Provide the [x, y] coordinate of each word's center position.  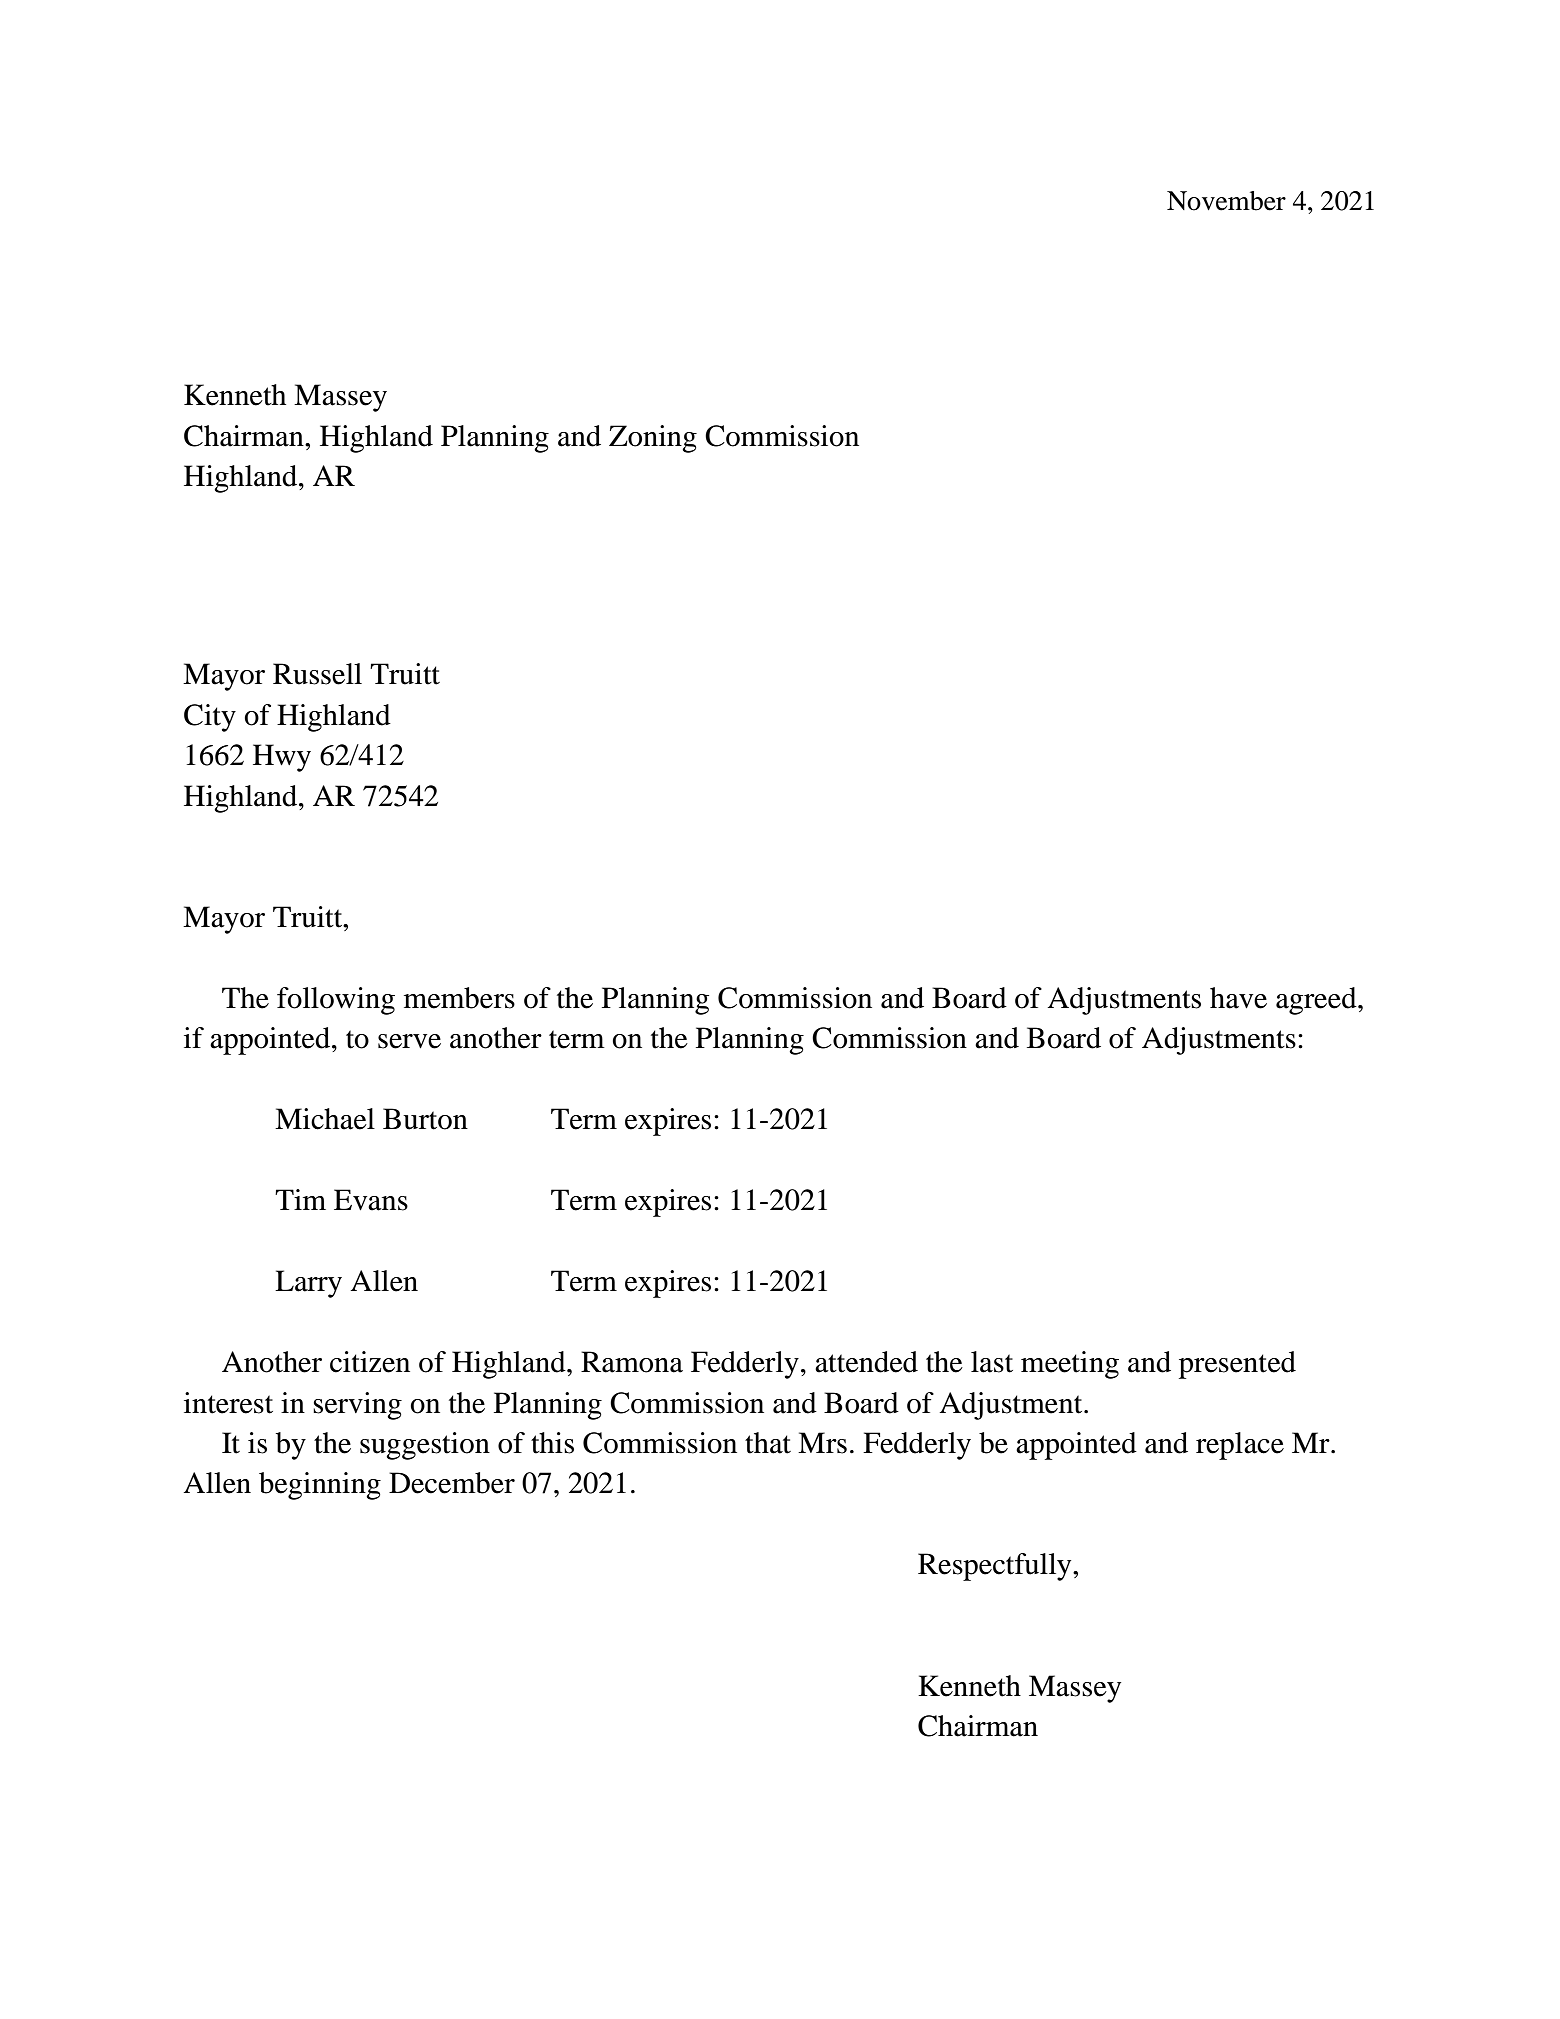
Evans [371, 1200]
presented [1237, 1365]
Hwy [282, 758]
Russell [317, 674]
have [1238, 998]
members [459, 998]
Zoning [653, 439]
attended [866, 1362]
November [1226, 201]
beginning [320, 1486]
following [336, 1001]
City [210, 718]
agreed [1317, 1001]
